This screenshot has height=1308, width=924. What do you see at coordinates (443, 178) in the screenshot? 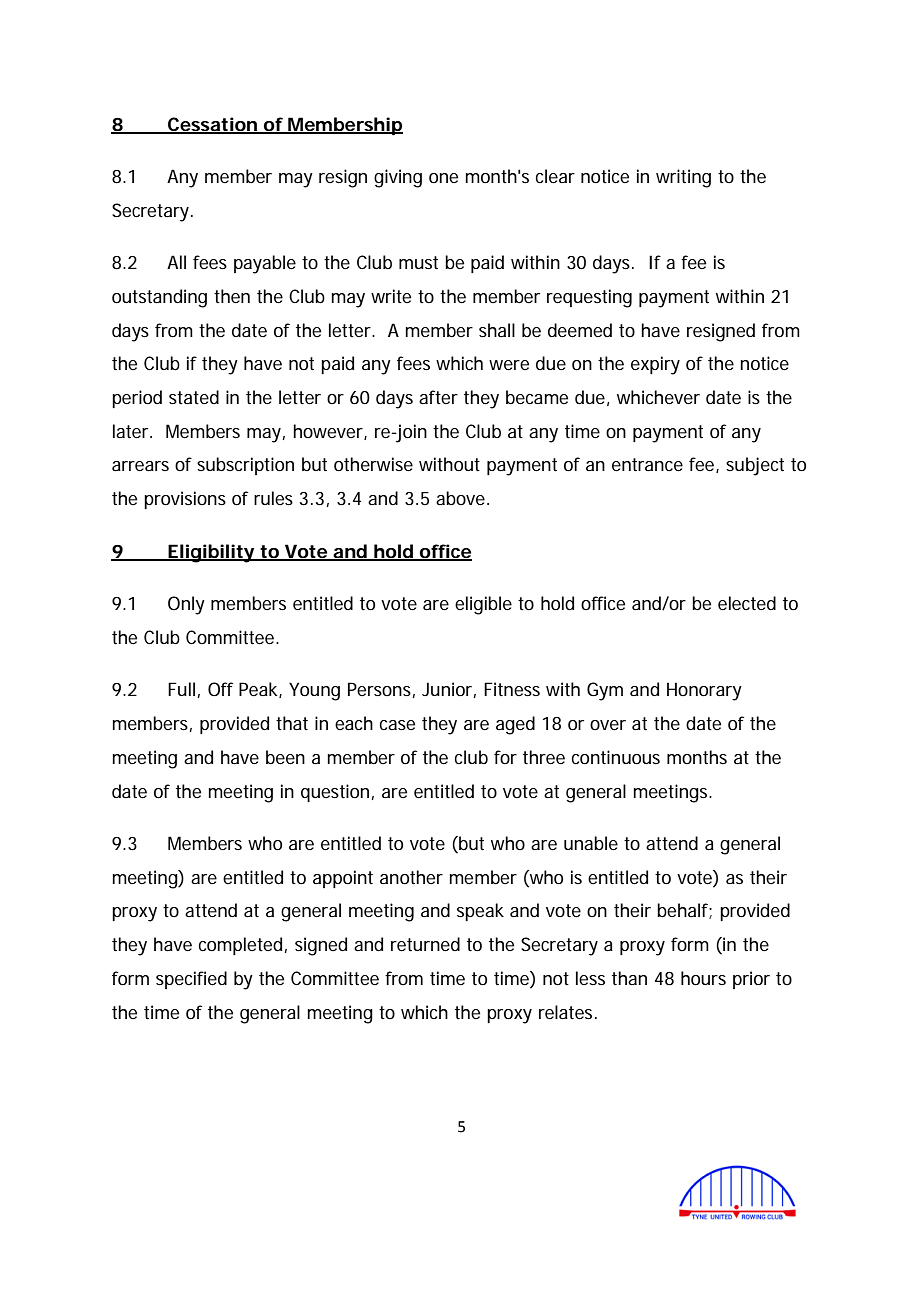
I see `one` at bounding box center [443, 178].
